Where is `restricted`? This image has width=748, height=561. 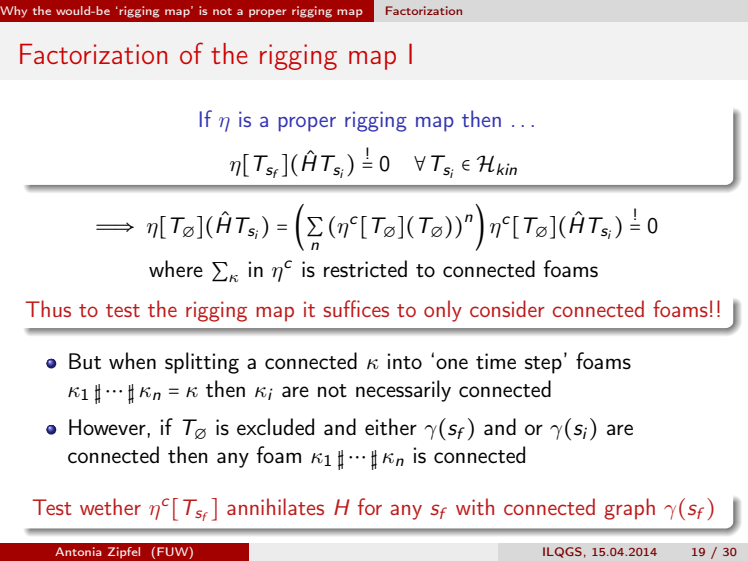
restricted is located at coordinates (365, 269).
